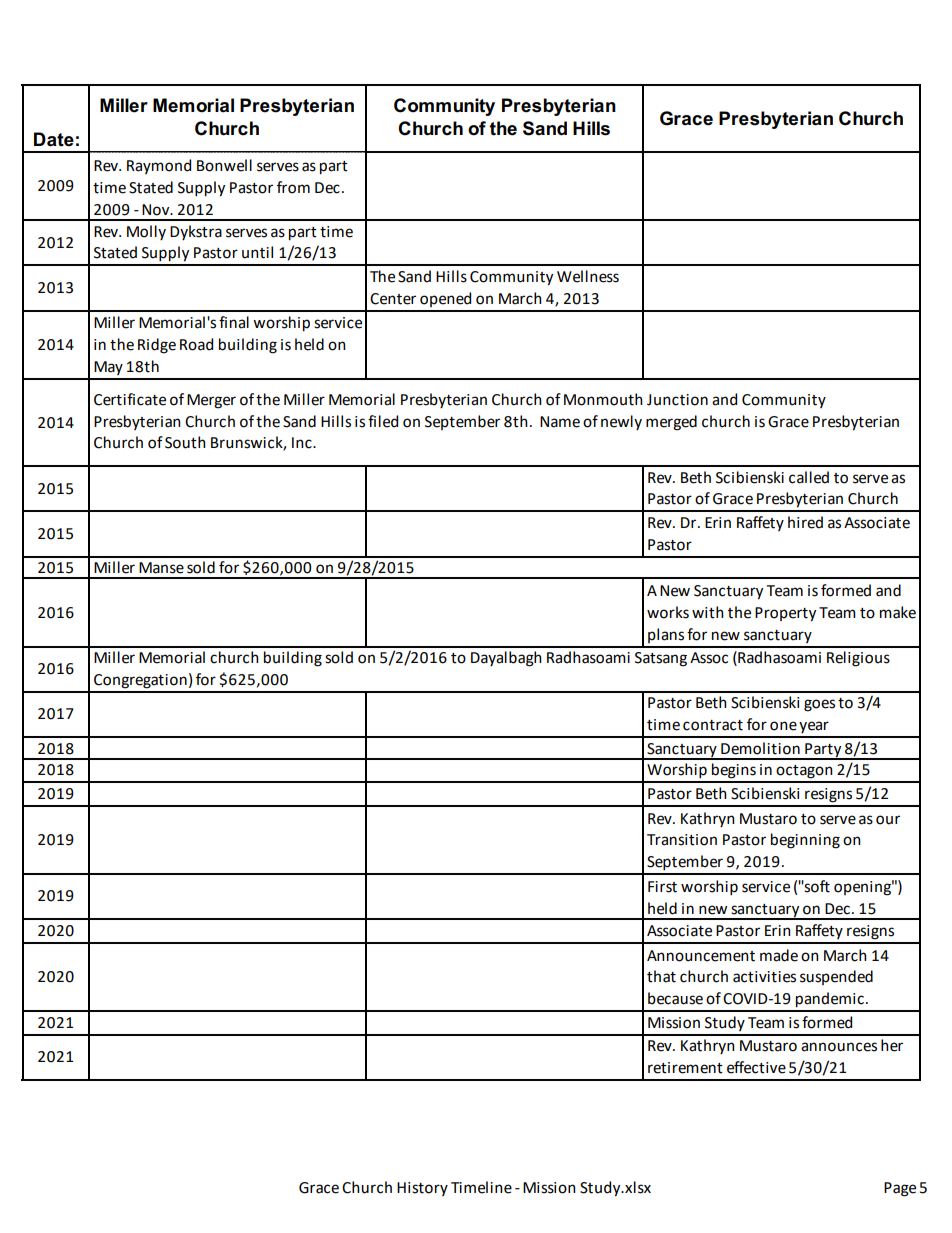 The width and height of the screenshot is (952, 1233). Describe the element at coordinates (293, 187) in the screenshot. I see `from` at that location.
